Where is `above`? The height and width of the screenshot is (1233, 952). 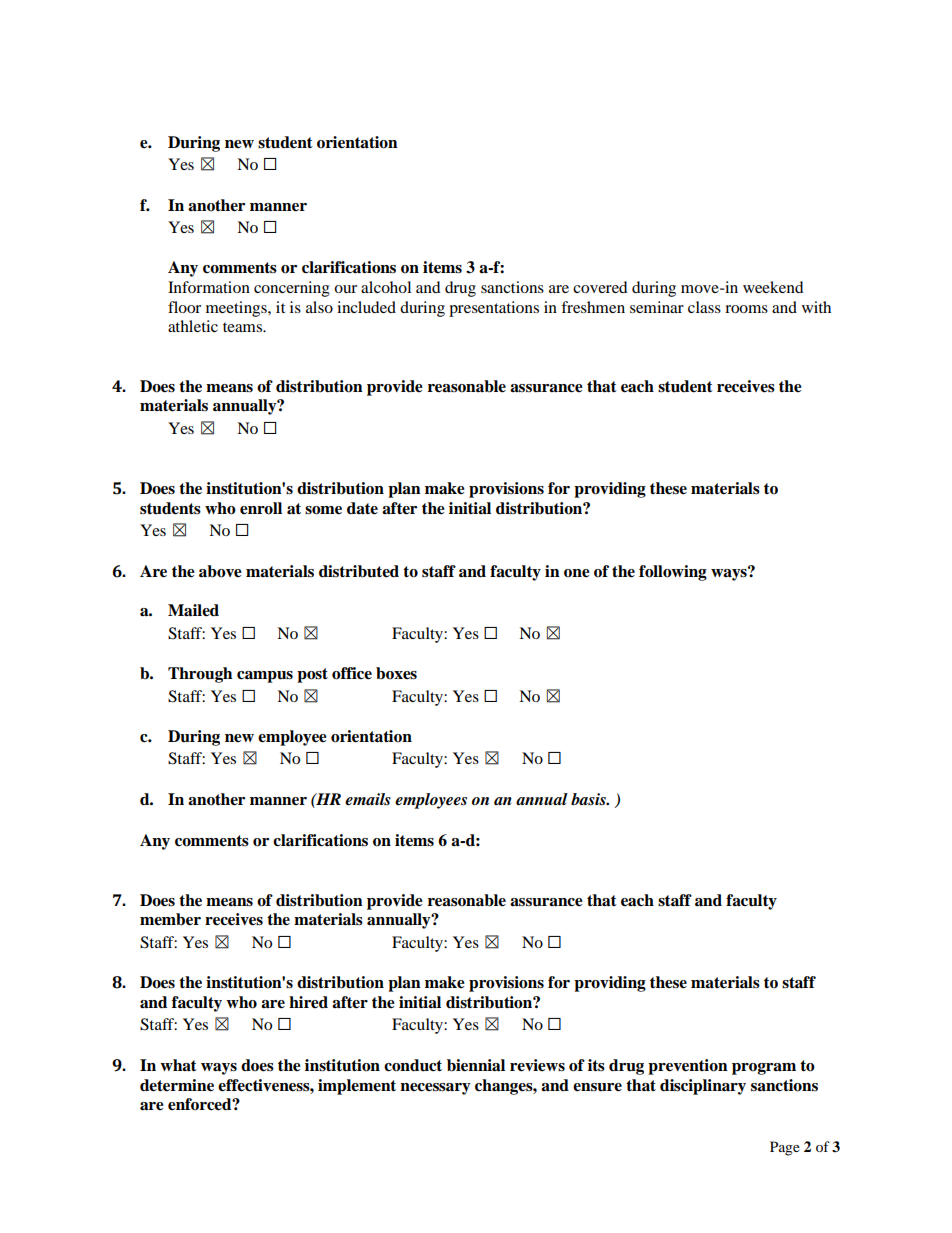 above is located at coordinates (220, 571).
